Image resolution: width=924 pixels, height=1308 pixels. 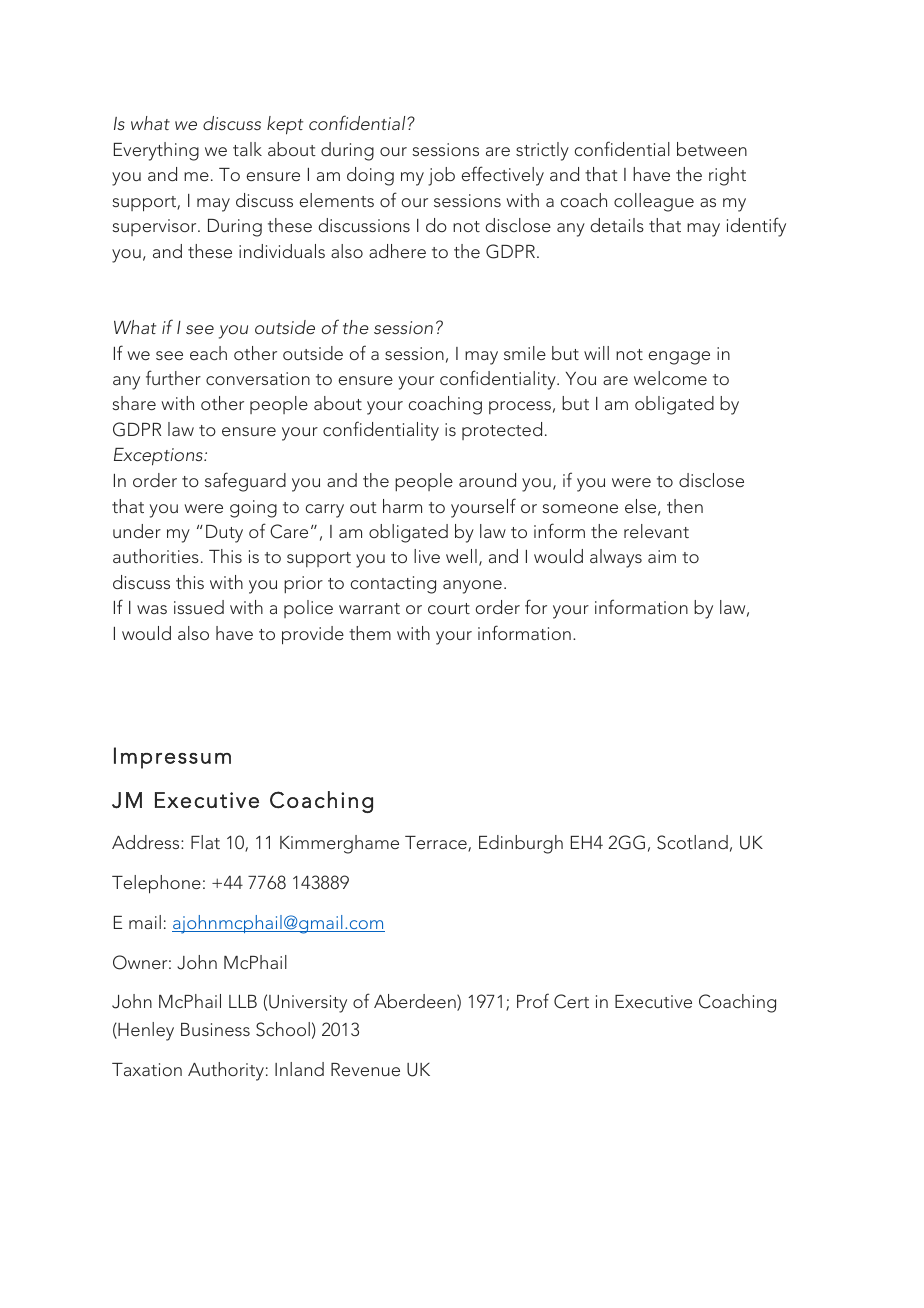 I want to click on Business, so click(x=215, y=1029).
